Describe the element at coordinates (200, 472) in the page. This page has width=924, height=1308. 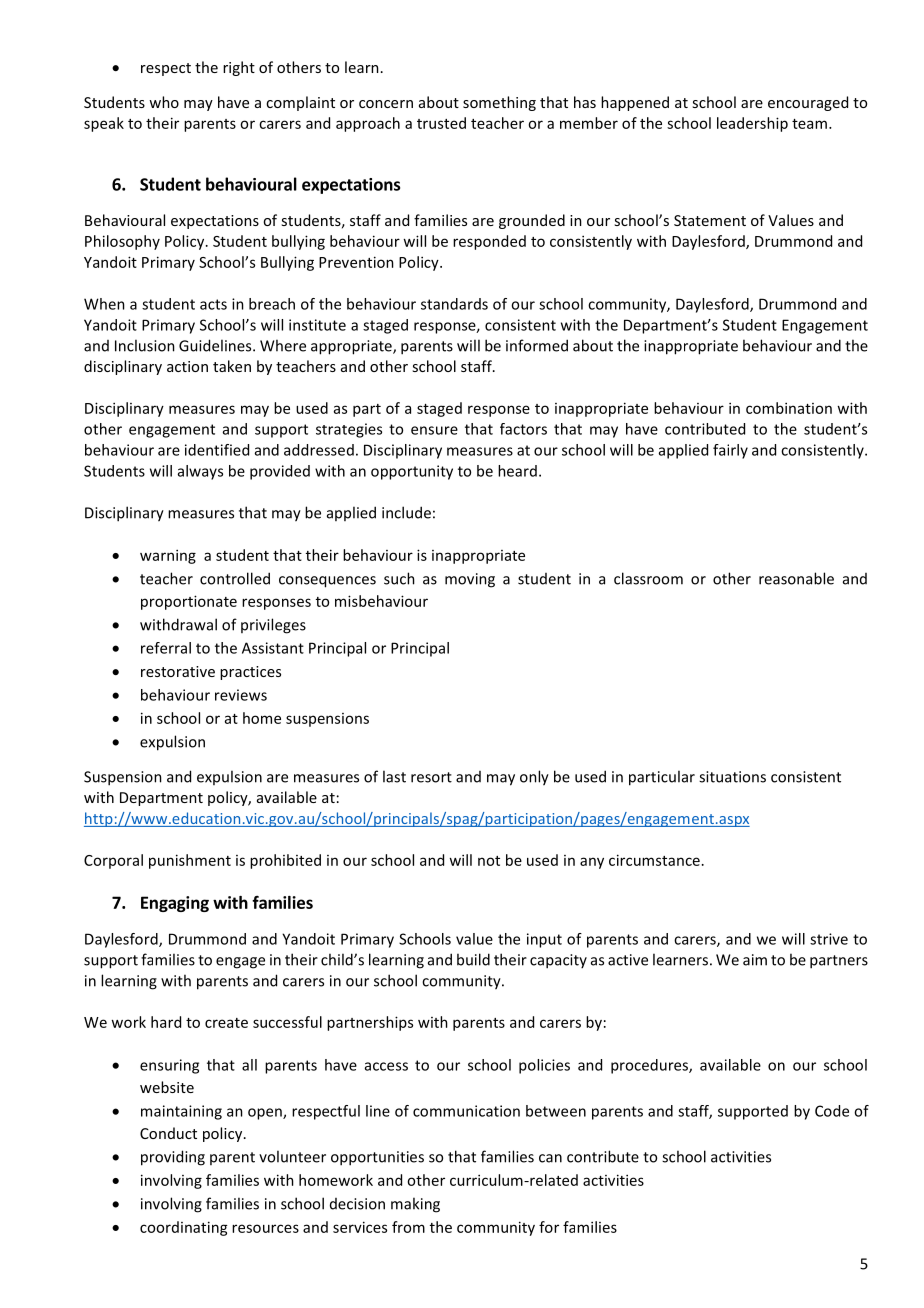
I see `always` at that location.
